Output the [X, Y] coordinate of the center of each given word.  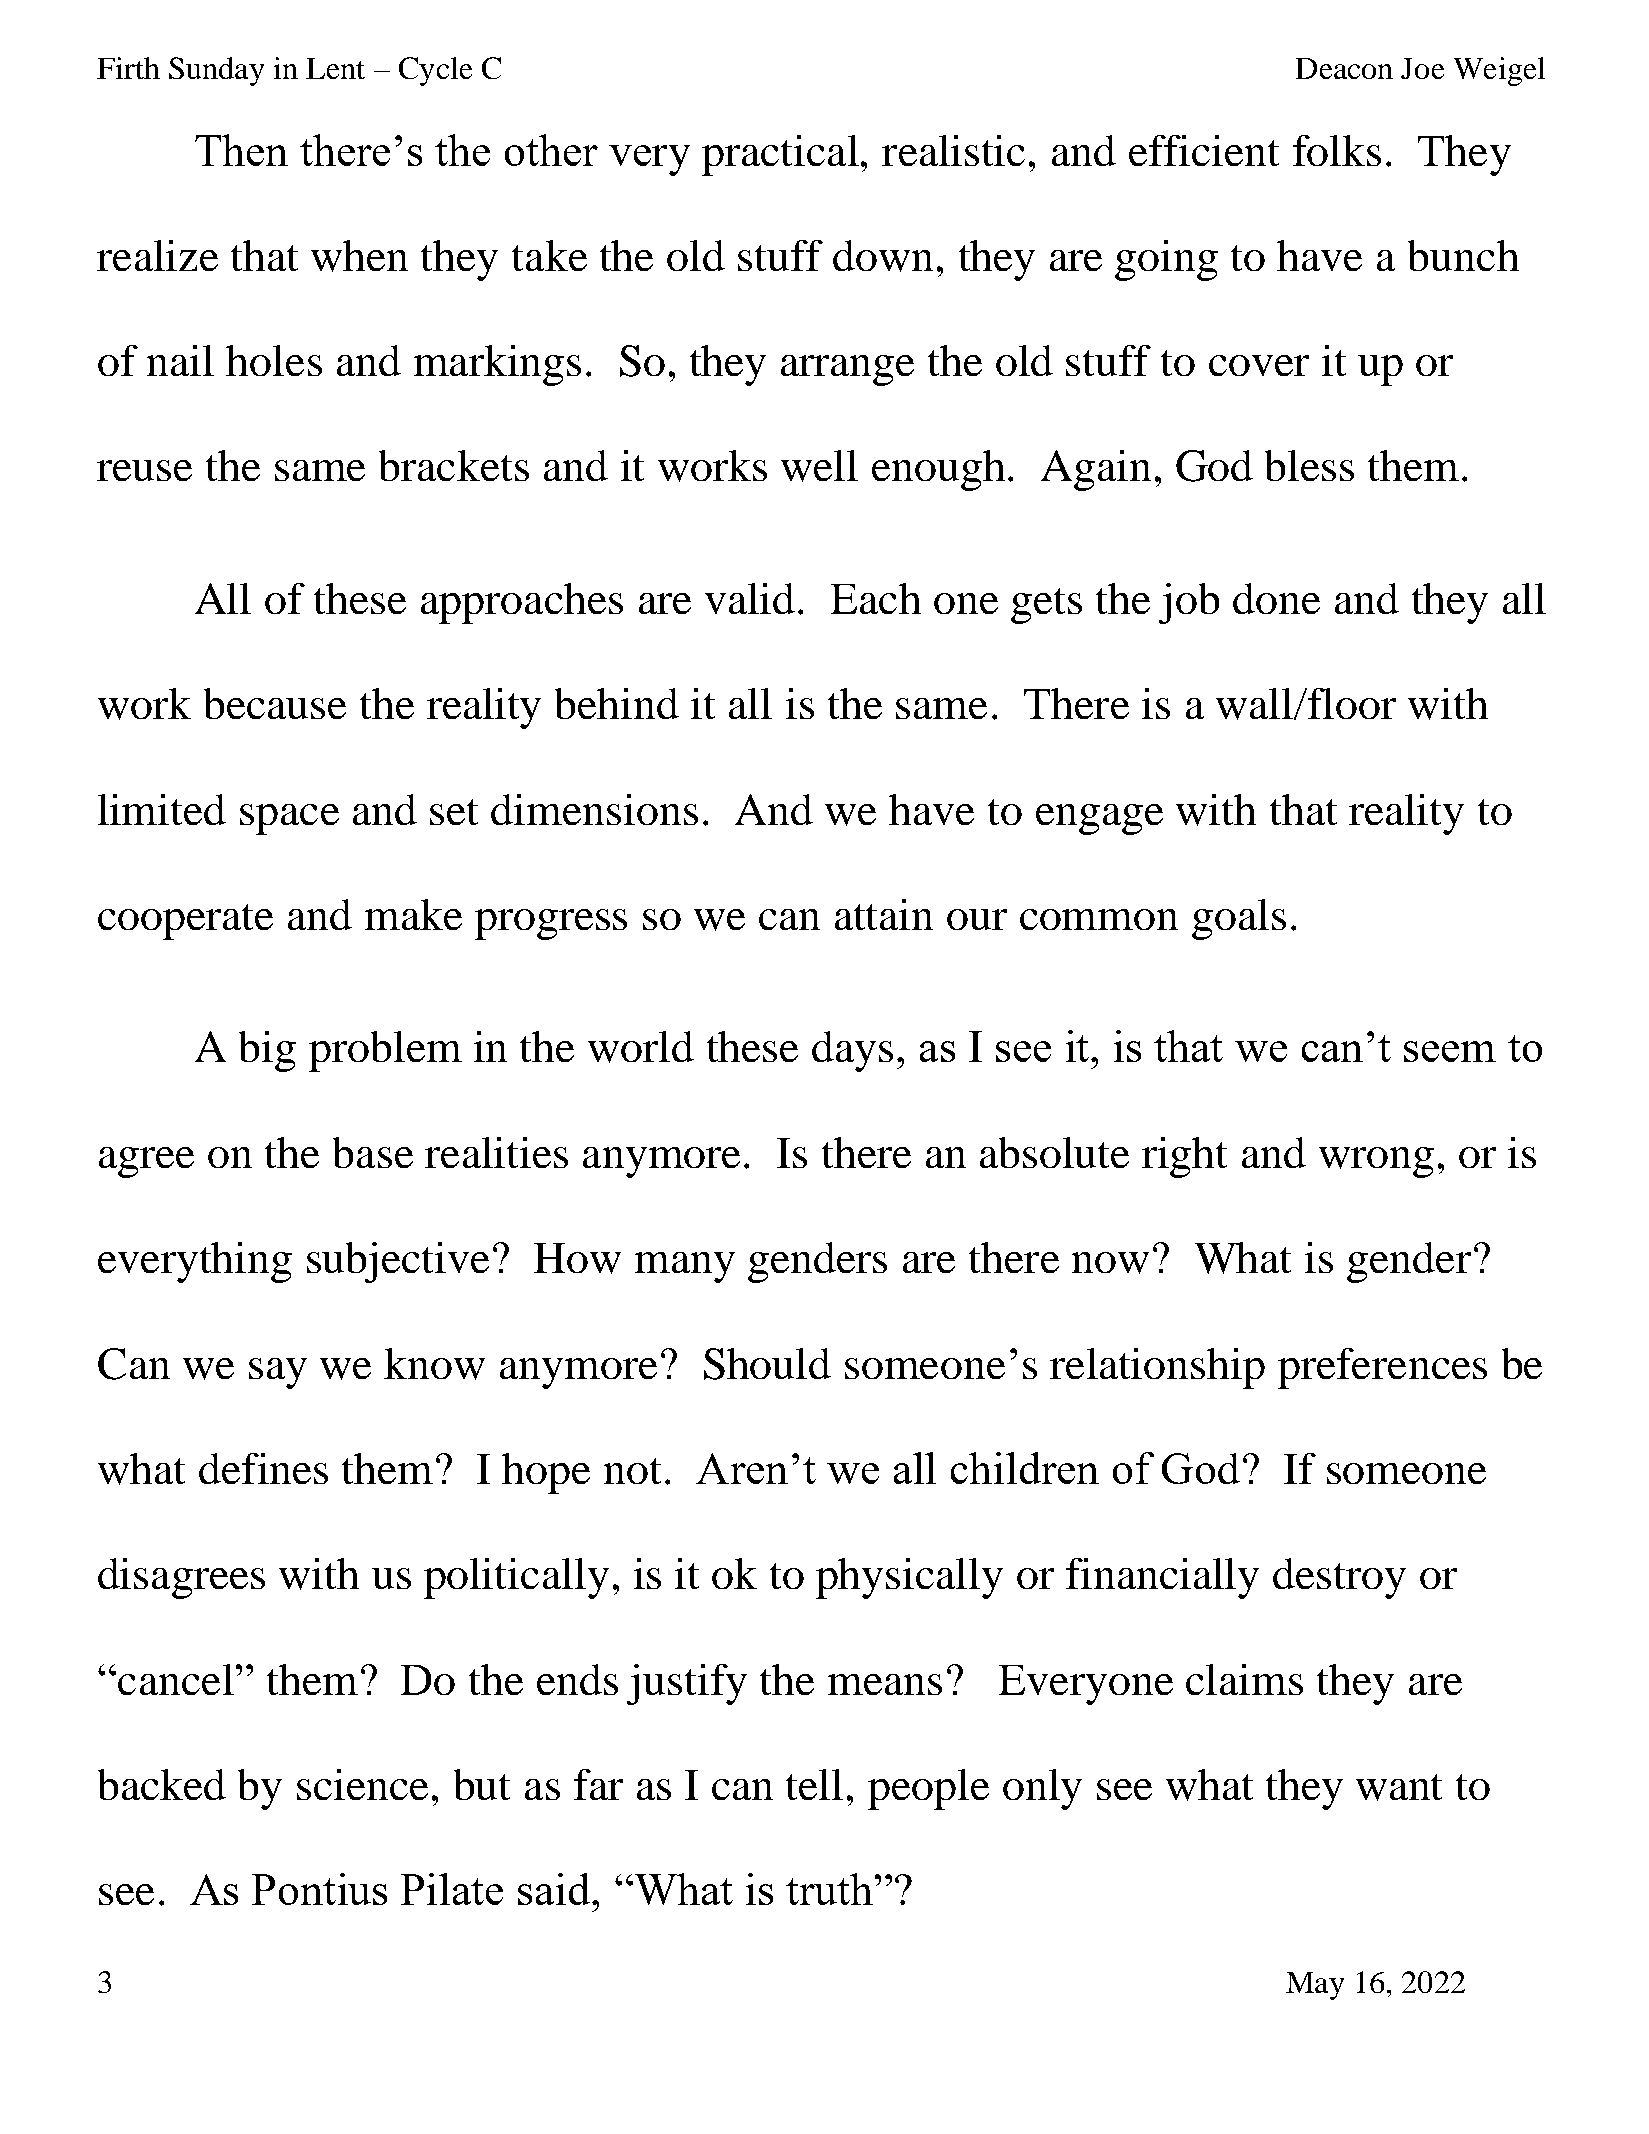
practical [780, 155]
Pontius [319, 1889]
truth [829, 1889]
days [852, 1051]
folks [1337, 150]
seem [1450, 1051]
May [1315, 1986]
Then [241, 150]
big [267, 1051]
